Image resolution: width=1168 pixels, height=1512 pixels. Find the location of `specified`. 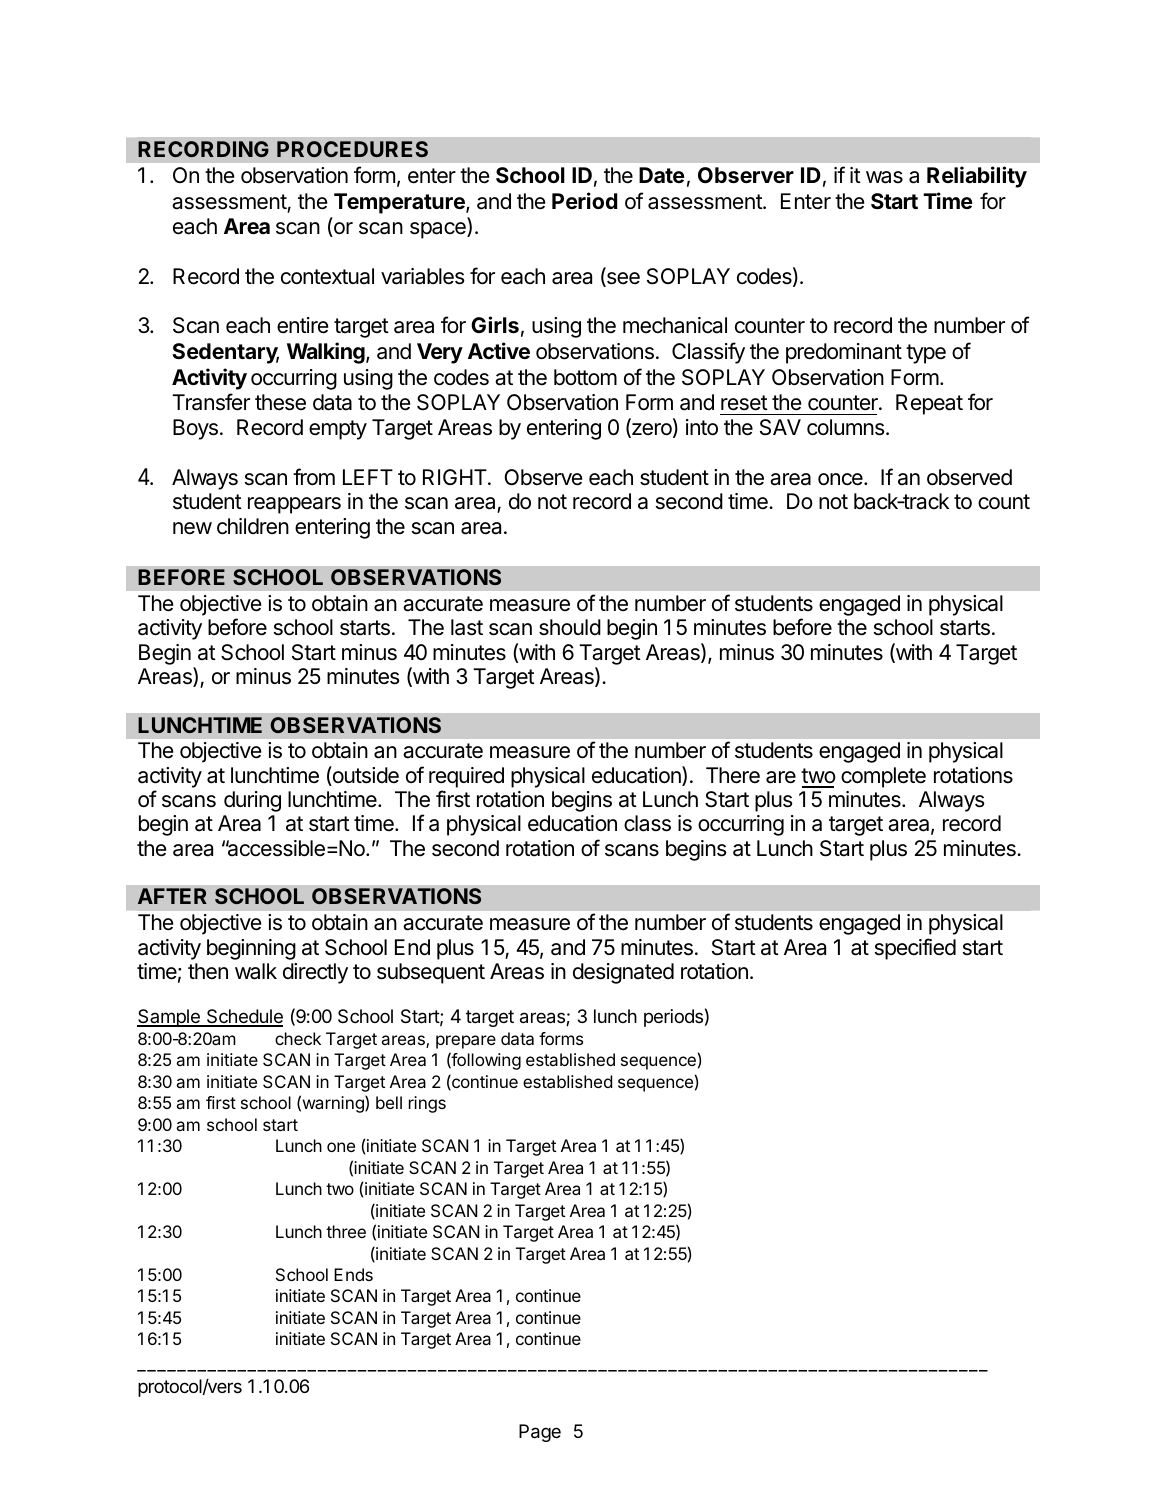

specified is located at coordinates (915, 949).
